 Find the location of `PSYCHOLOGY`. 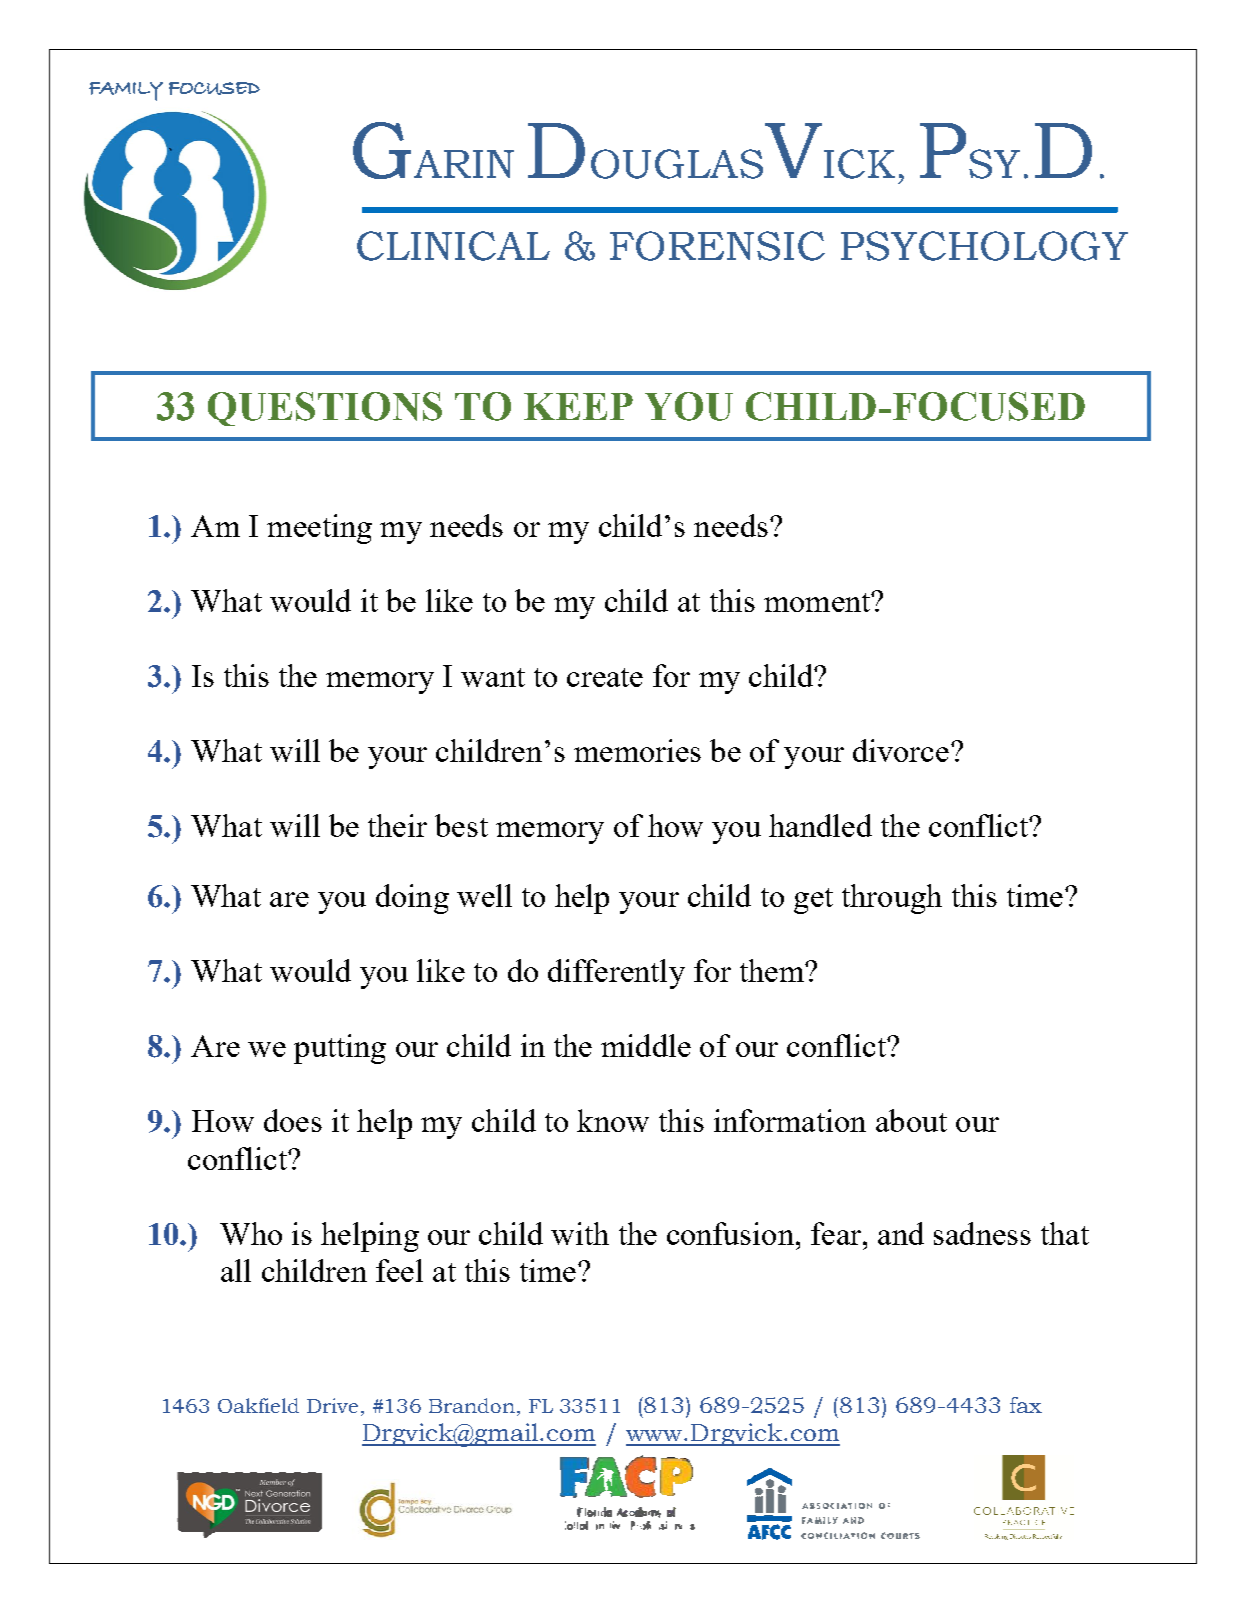

PSYCHOLOGY is located at coordinates (984, 246).
